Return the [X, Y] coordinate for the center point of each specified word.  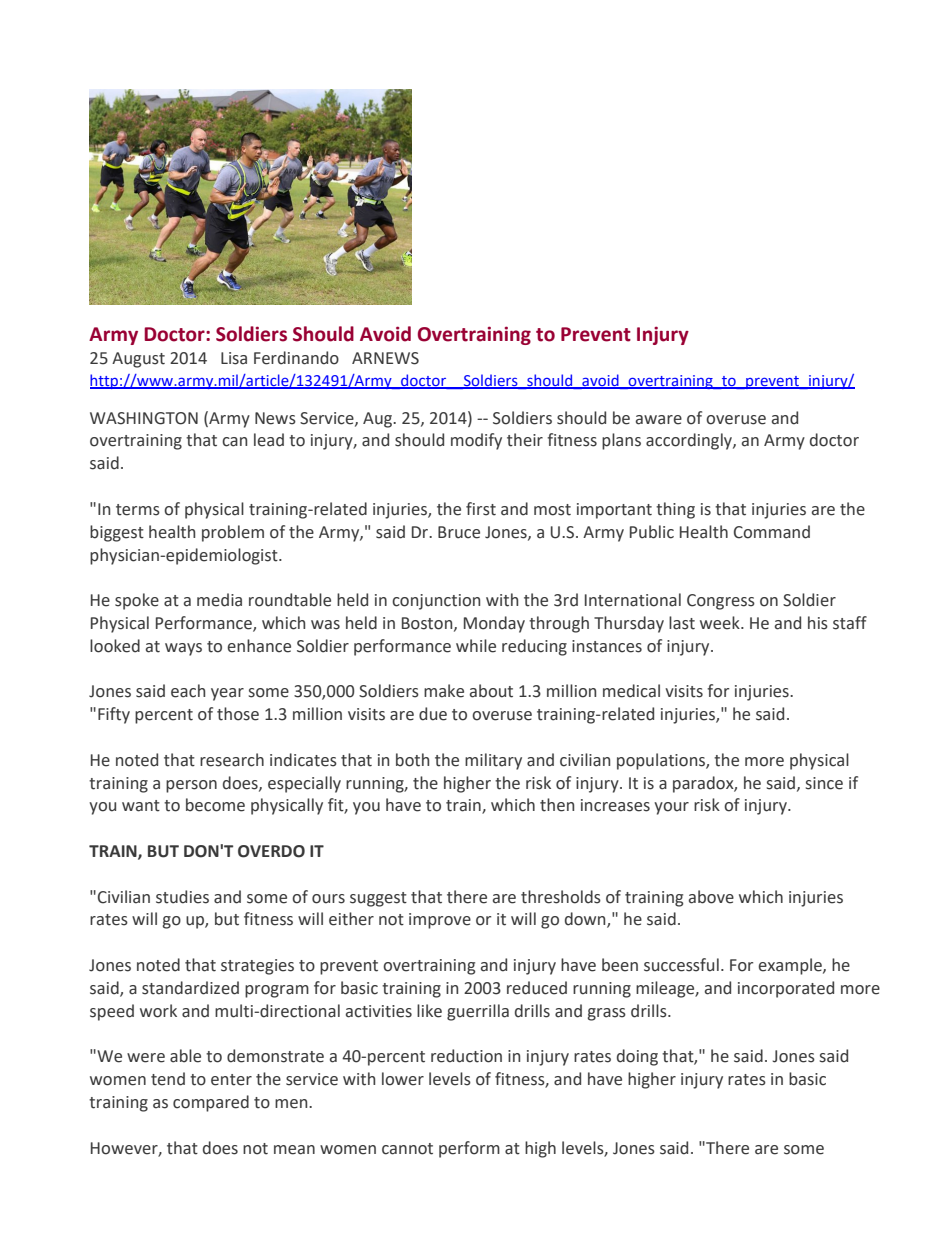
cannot [407, 1149]
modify [476, 441]
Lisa [234, 358]
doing [637, 1057]
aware [659, 420]
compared [211, 1103]
